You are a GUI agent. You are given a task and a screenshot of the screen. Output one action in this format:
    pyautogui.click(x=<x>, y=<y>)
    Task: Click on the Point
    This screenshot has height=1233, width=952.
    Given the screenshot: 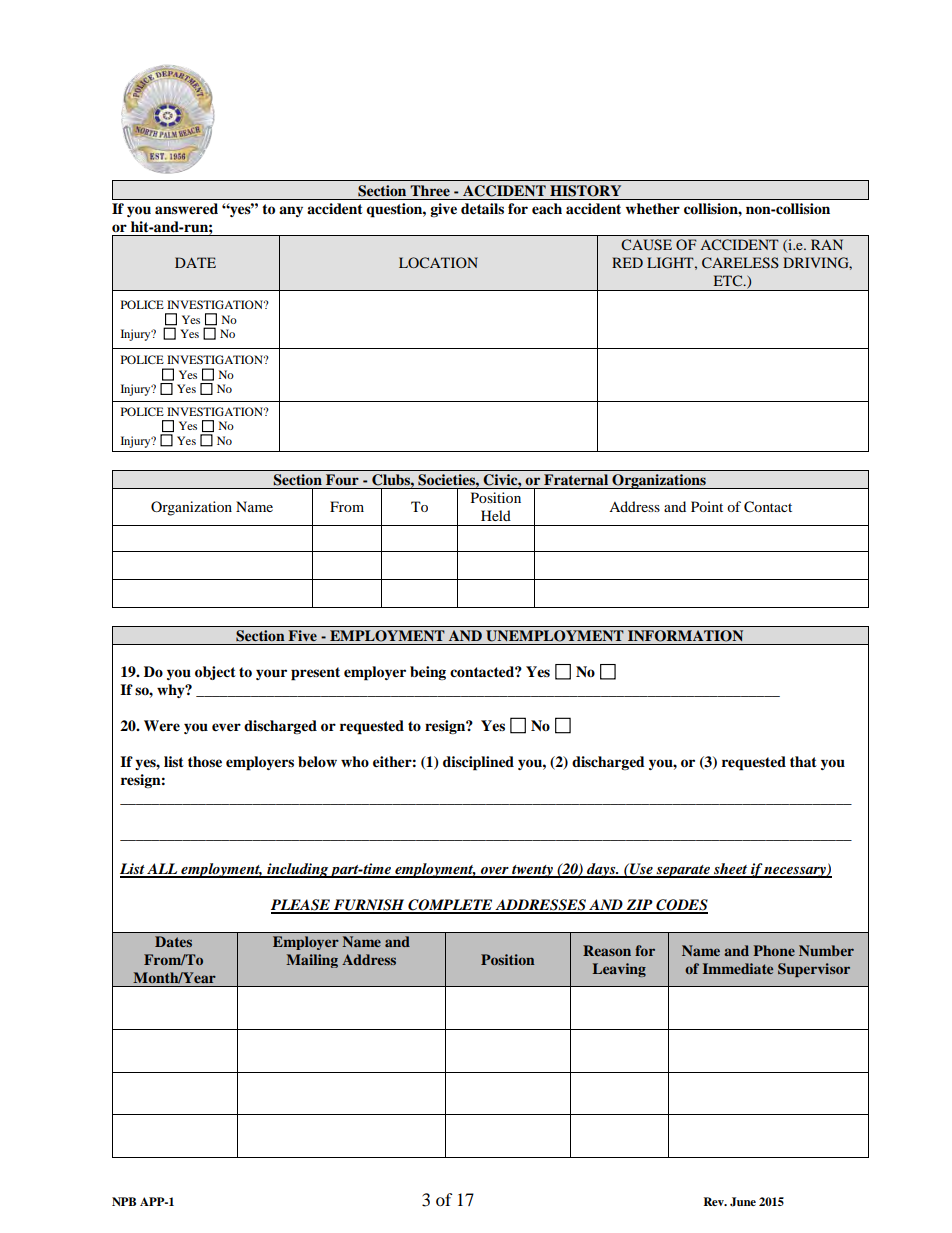 What is the action you would take?
    pyautogui.click(x=707, y=506)
